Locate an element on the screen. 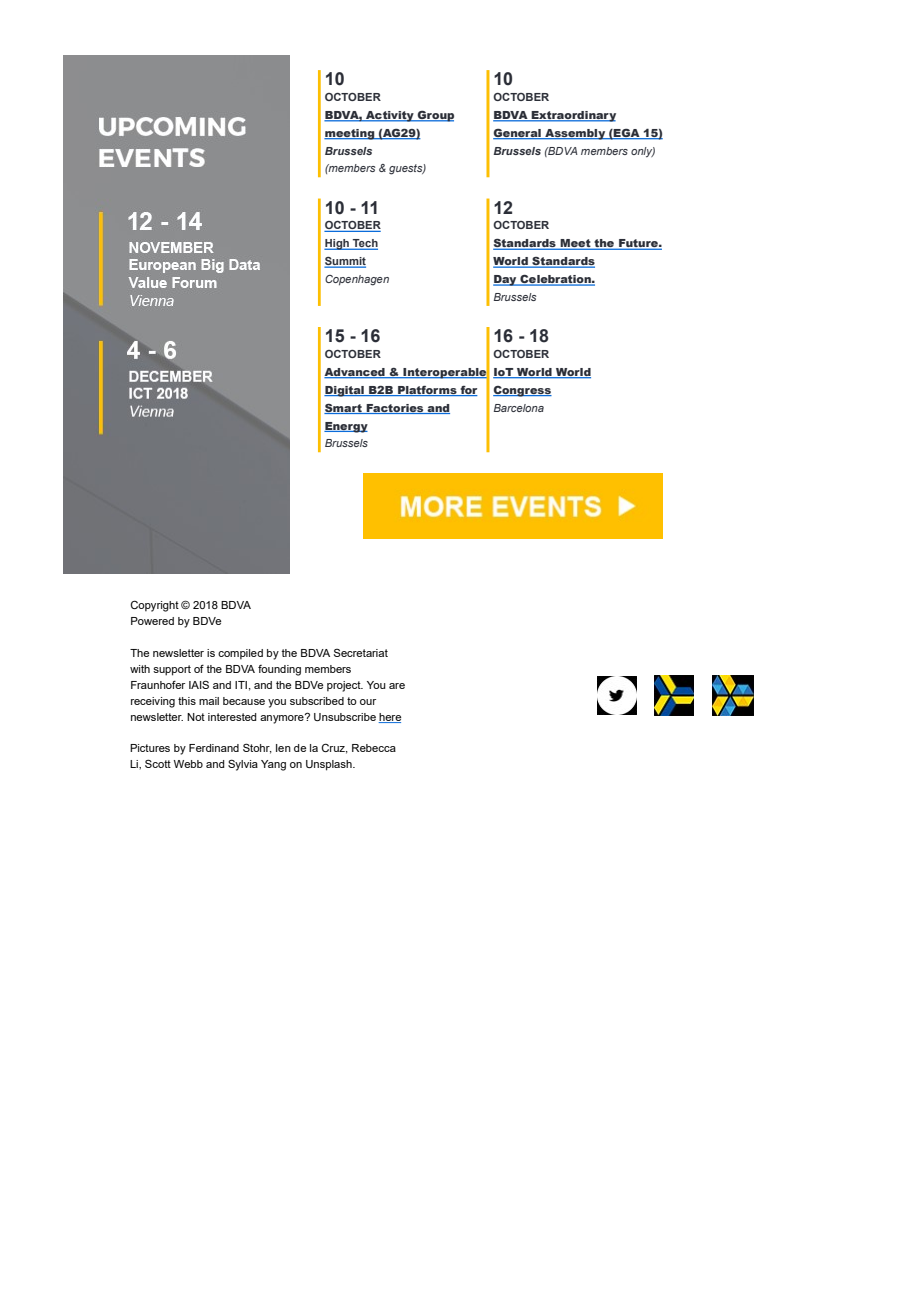 Image resolution: width=924 pixels, height=1308 pixels. Congress is located at coordinates (522, 391).
